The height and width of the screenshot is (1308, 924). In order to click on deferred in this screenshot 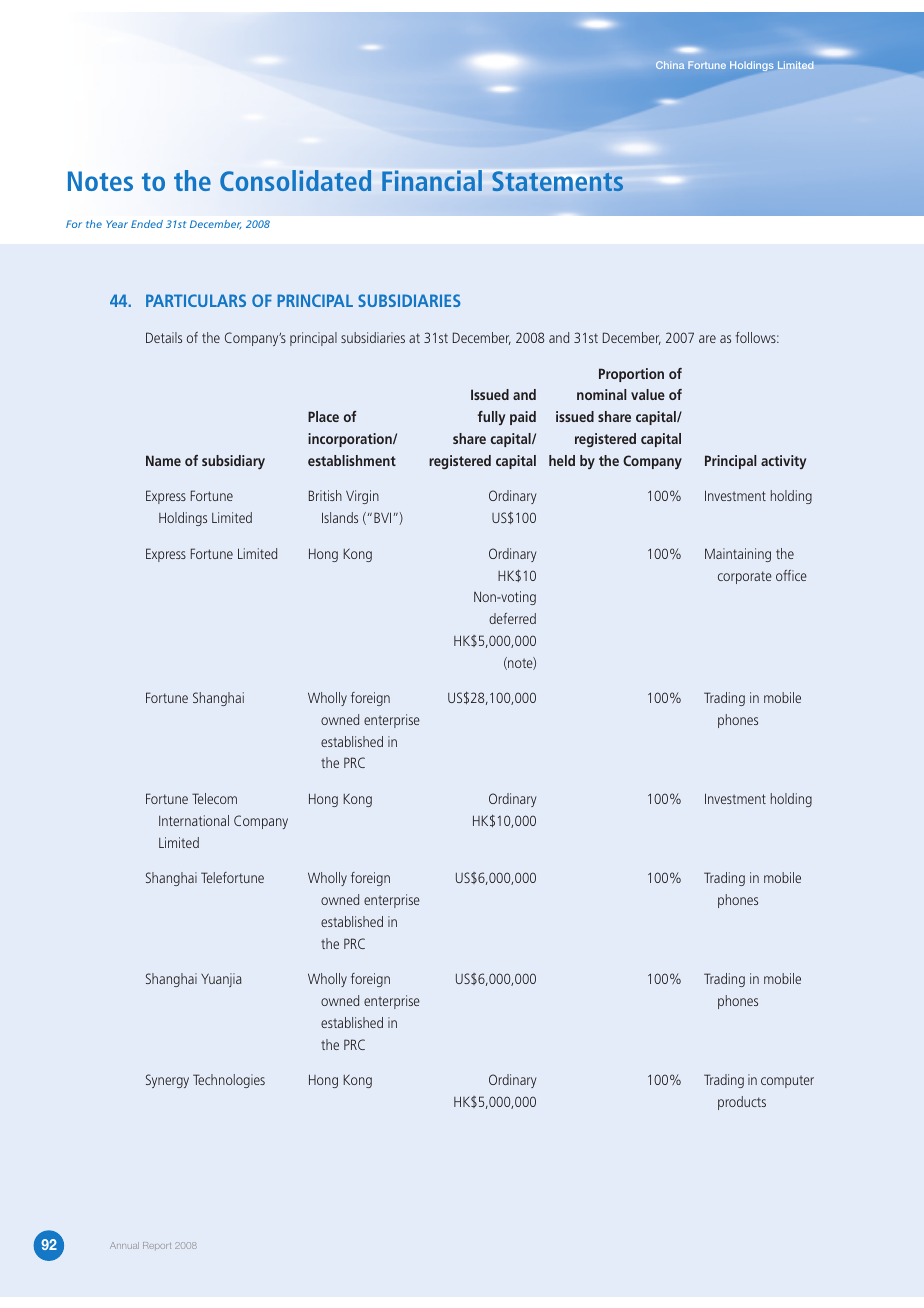, I will do `click(512, 618)`.
